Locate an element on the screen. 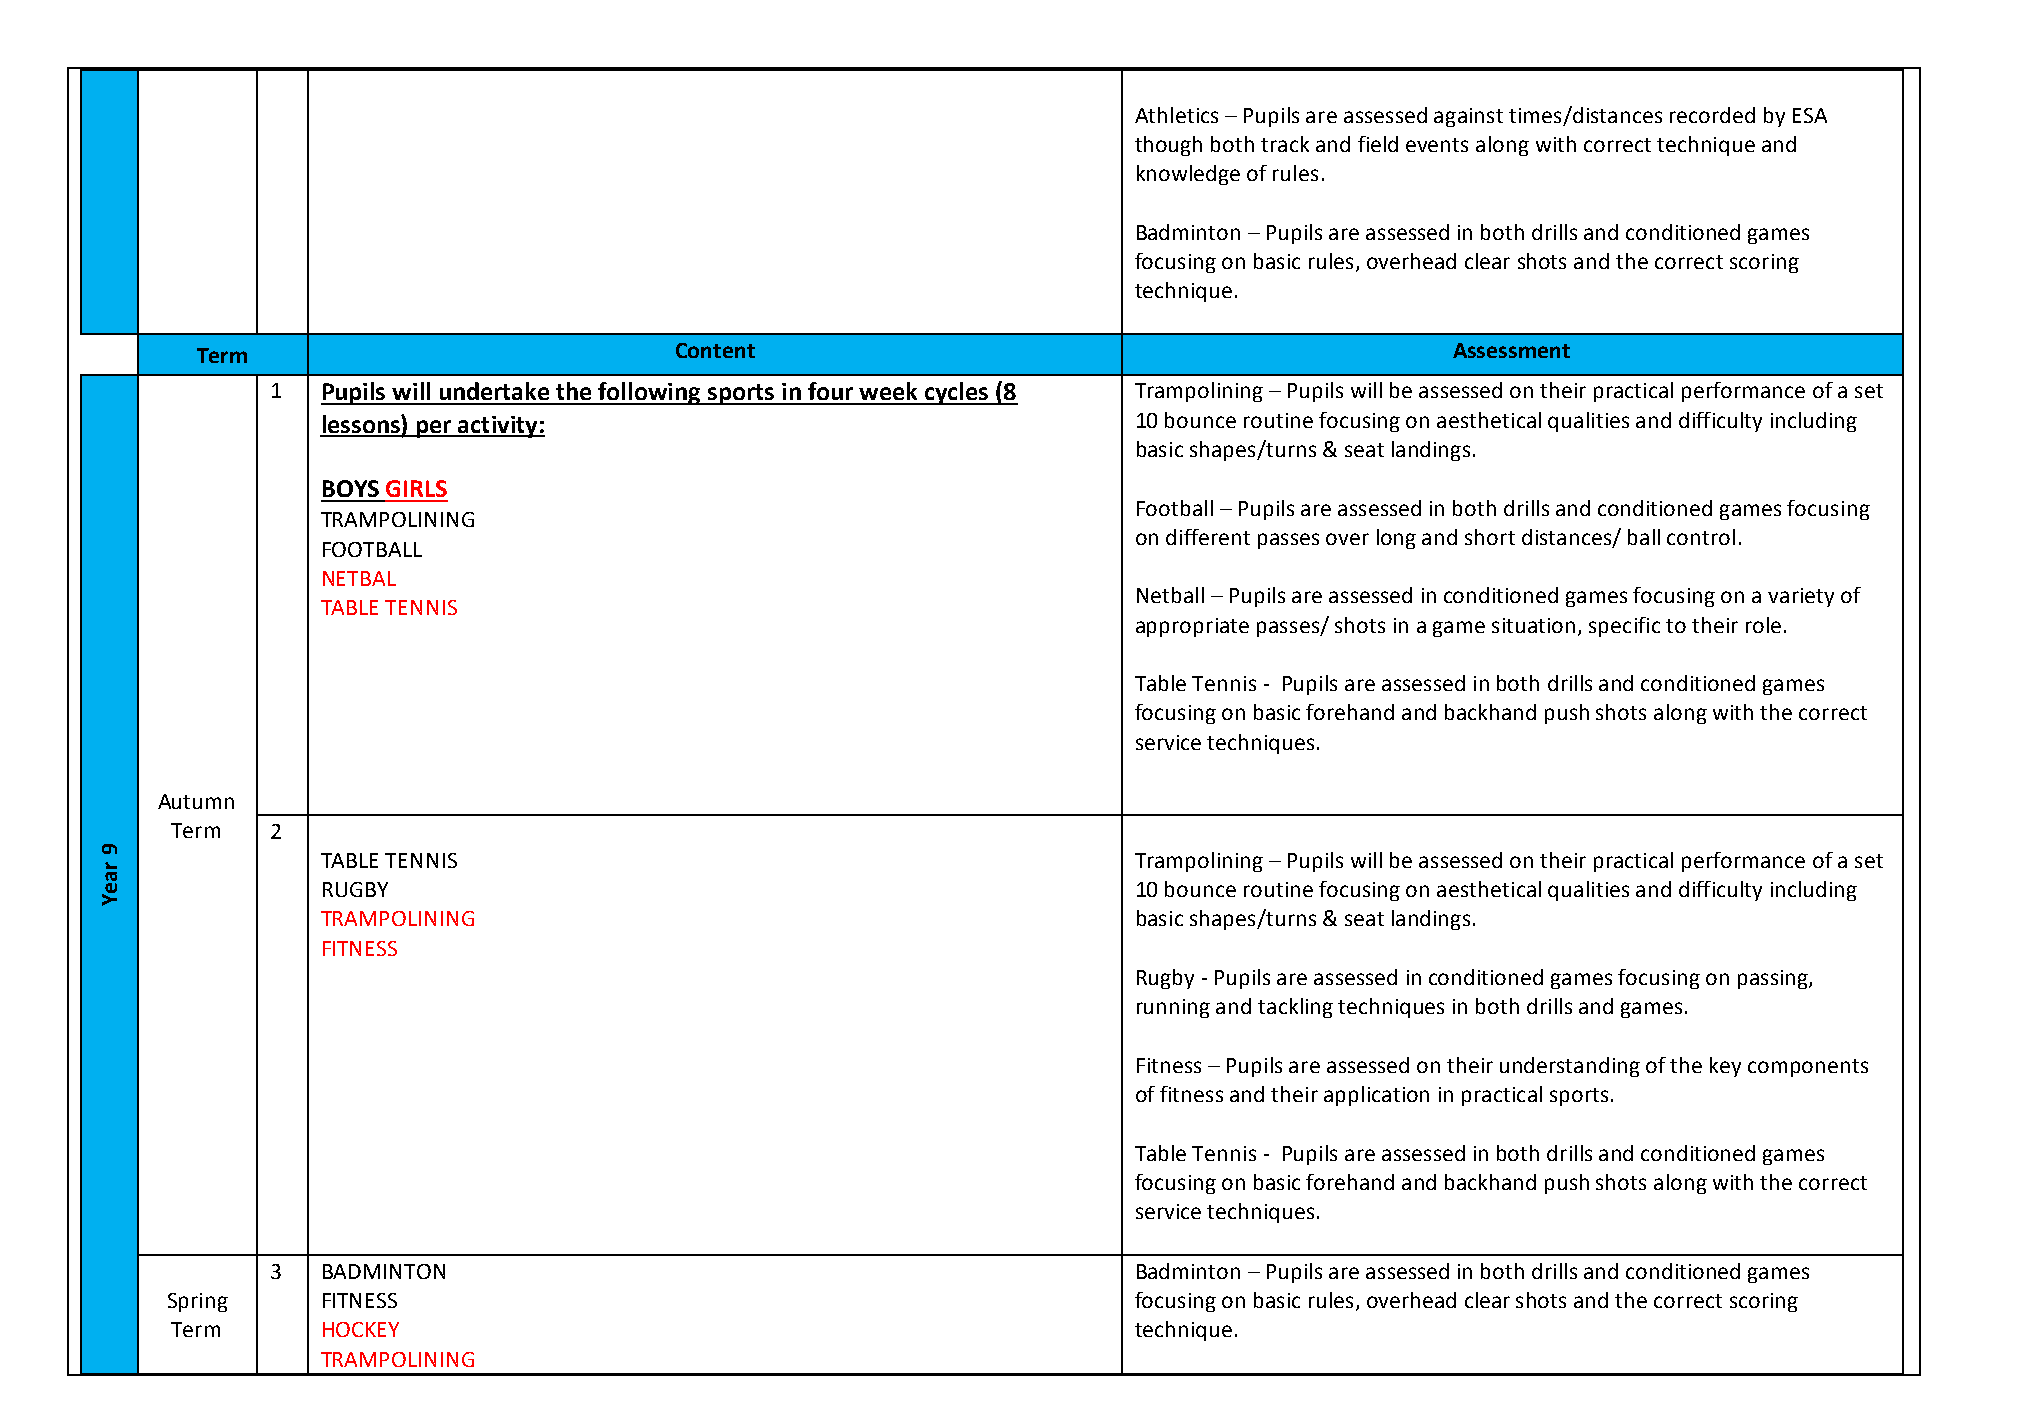 This screenshot has width=2018, height=1427. Content is located at coordinates (715, 350).
